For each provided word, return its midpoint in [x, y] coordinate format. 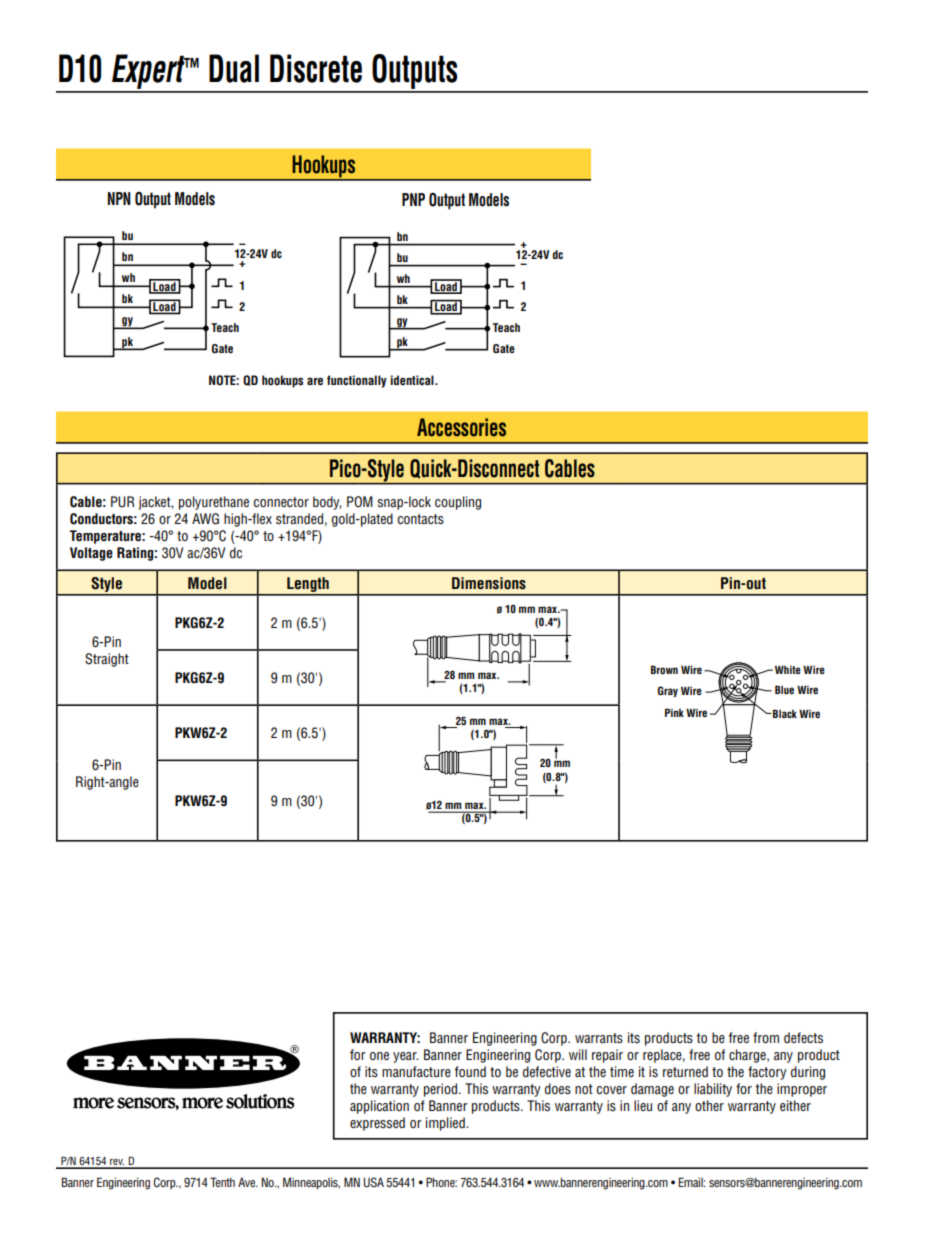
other [709, 1105]
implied [446, 1124]
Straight [107, 660]
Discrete [316, 68]
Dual [234, 68]
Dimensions [489, 583]
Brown [664, 669]
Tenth [222, 1182]
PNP [413, 199]
